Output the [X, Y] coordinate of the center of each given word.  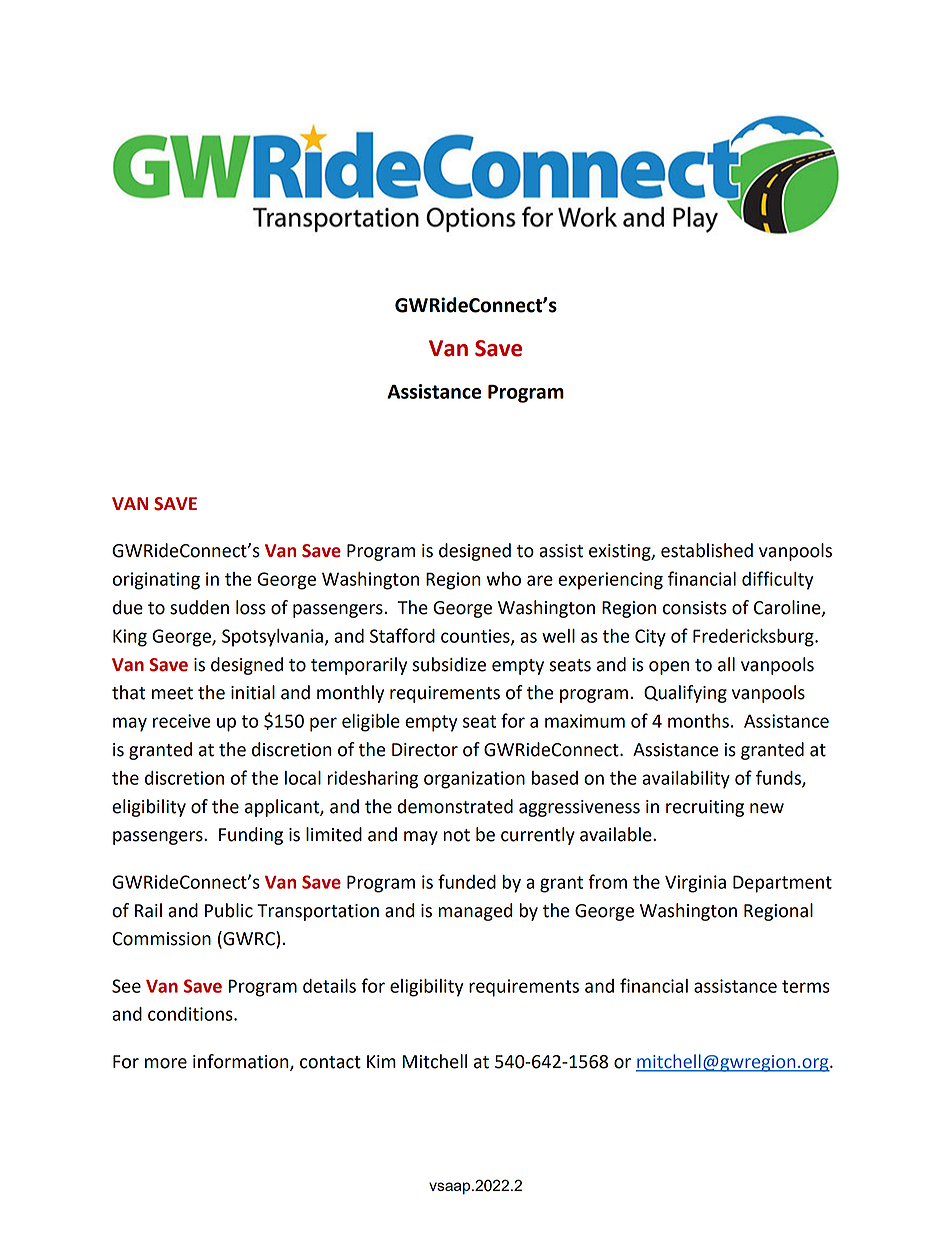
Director [425, 750]
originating [156, 581]
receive [181, 721]
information [242, 1062]
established [707, 550]
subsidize [449, 664]
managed [475, 912]
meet [172, 693]
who [503, 579]
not [456, 835]
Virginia [695, 884]
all [726, 664]
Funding [251, 836]
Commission [161, 939]
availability [686, 780]
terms [806, 986]
